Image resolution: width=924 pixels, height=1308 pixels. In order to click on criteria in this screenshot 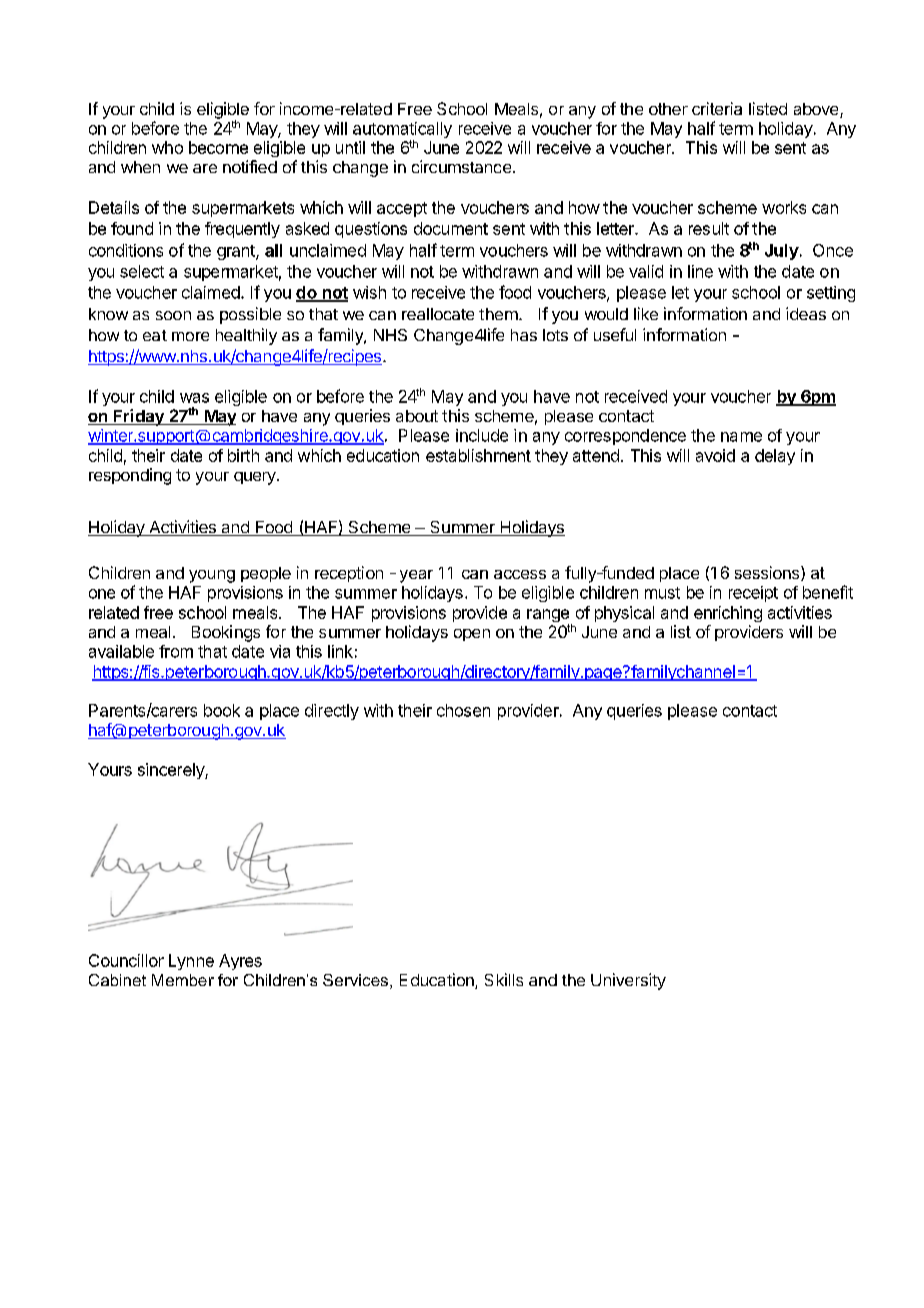, I will do `click(717, 108)`.
